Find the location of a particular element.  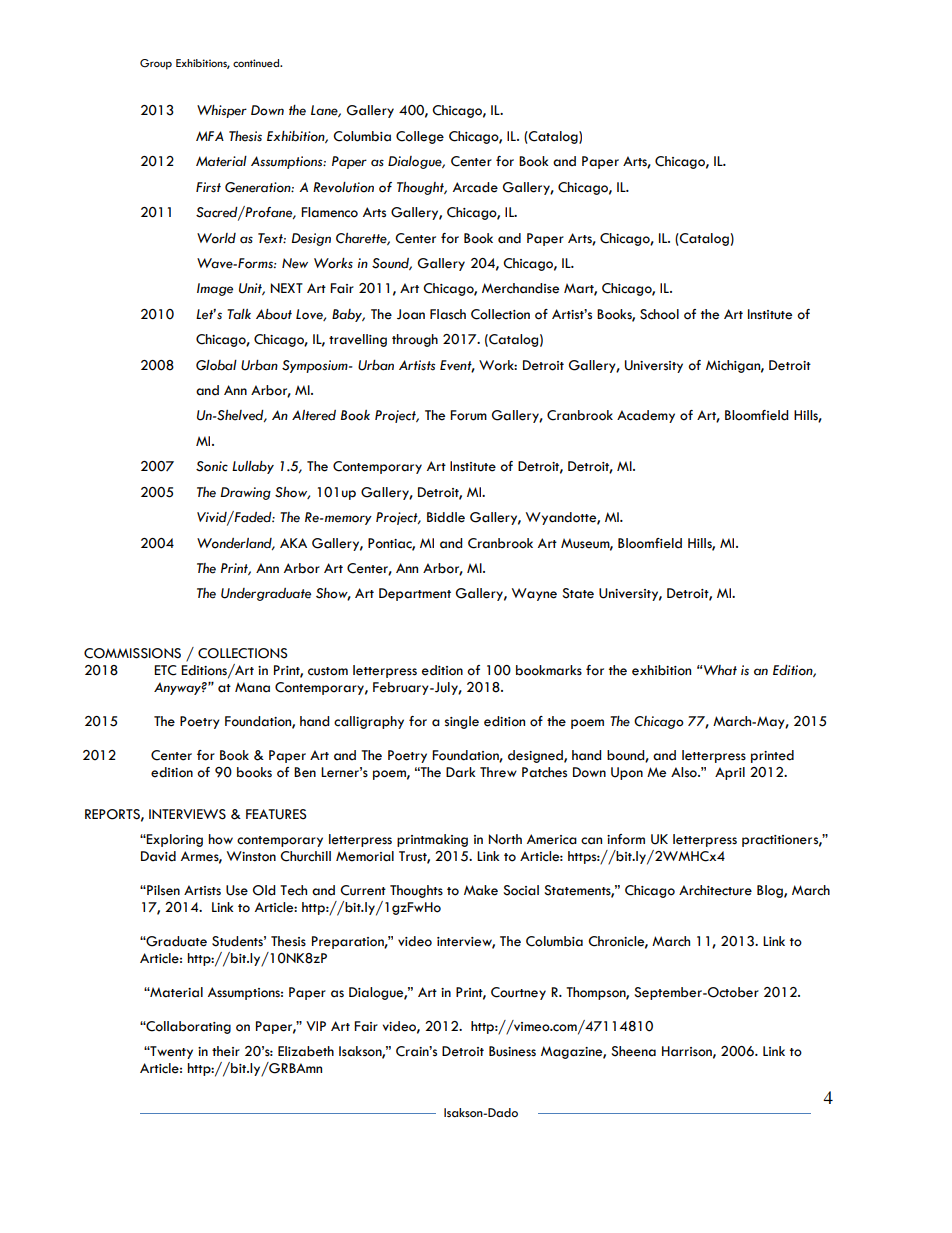

College is located at coordinates (420, 137).
